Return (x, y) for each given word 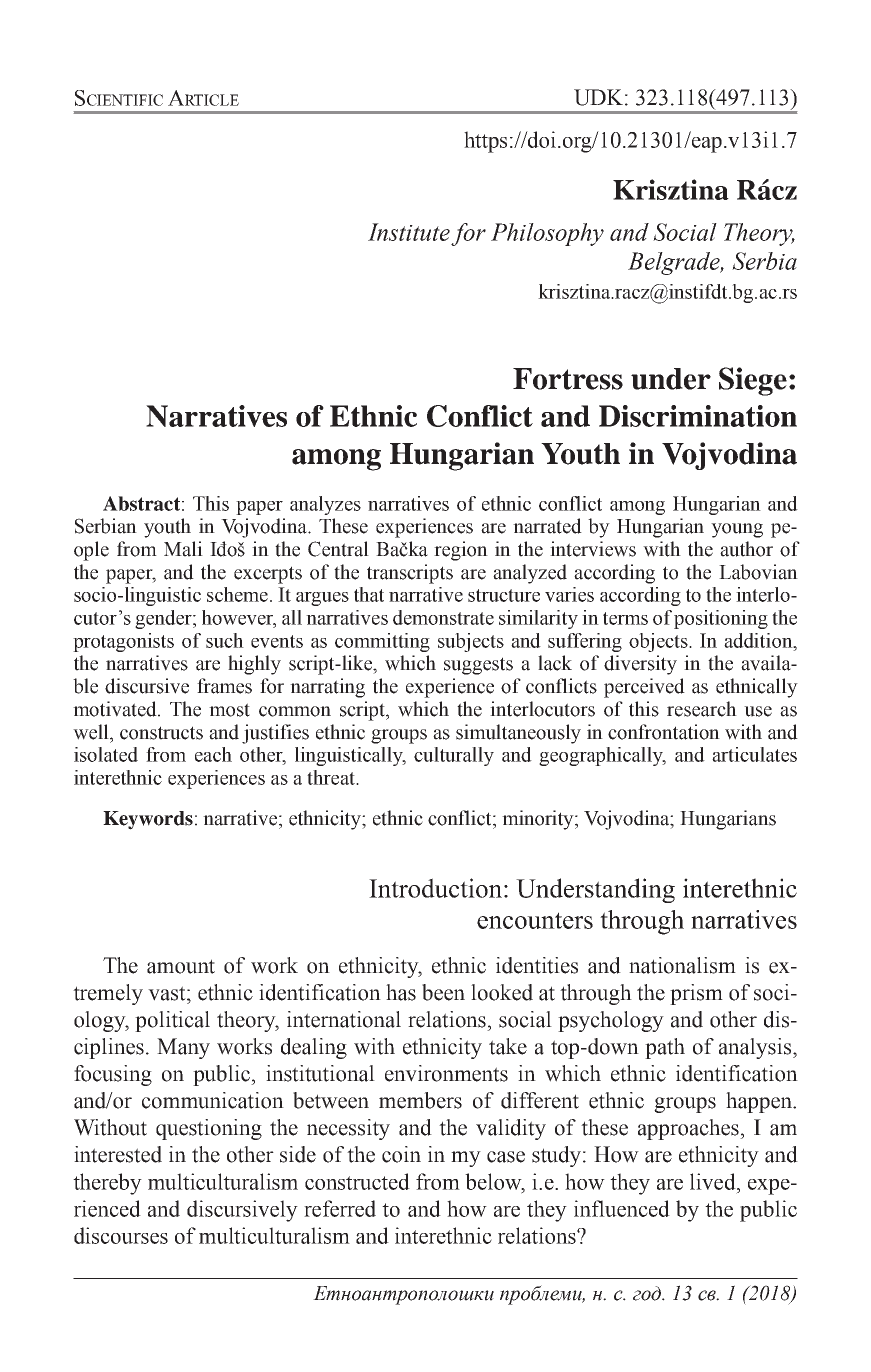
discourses (121, 1235)
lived (714, 1181)
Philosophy (547, 234)
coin (401, 1154)
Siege (753, 381)
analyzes (325, 505)
